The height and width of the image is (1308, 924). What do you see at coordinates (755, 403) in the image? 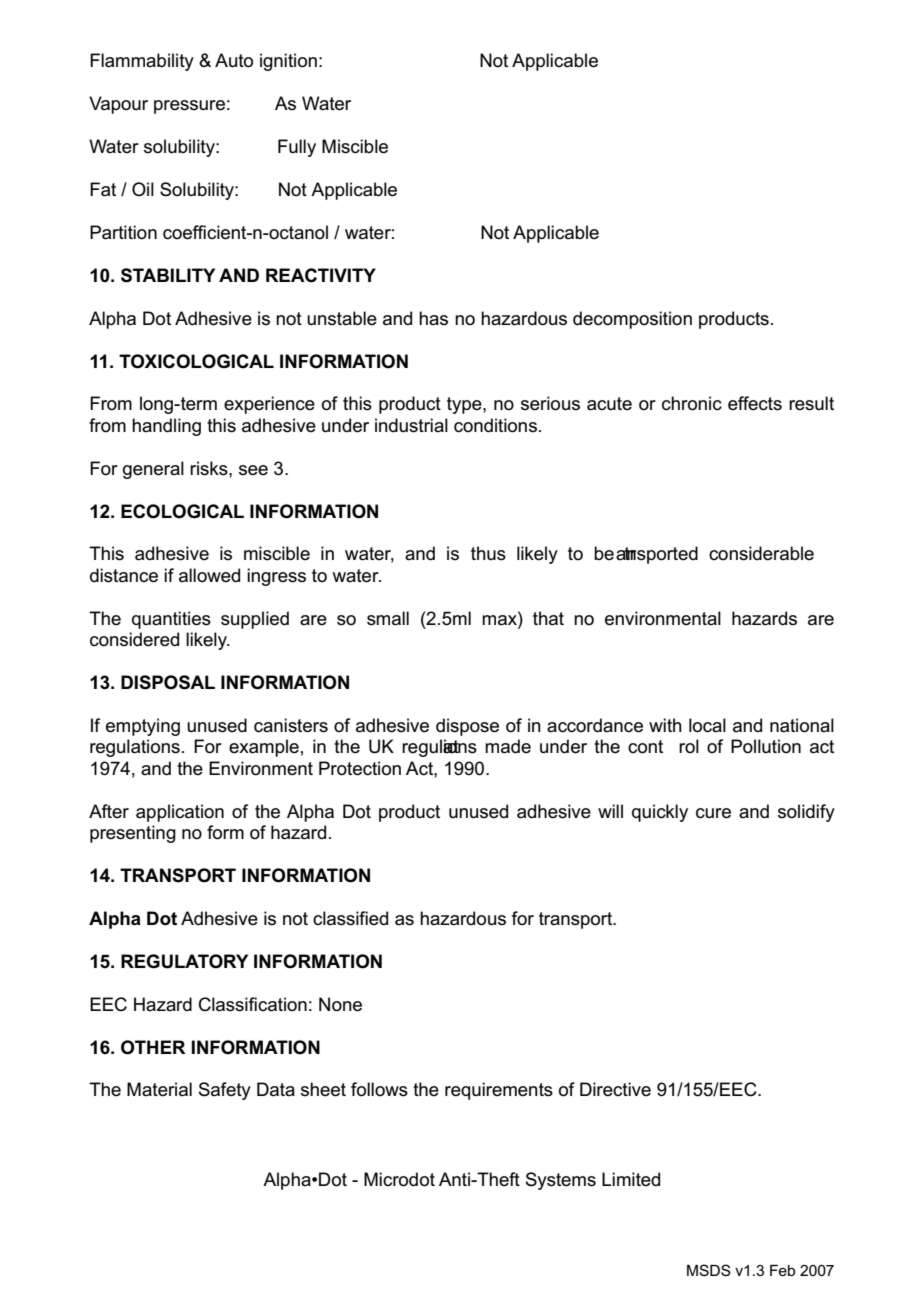
I see `effects` at bounding box center [755, 403].
